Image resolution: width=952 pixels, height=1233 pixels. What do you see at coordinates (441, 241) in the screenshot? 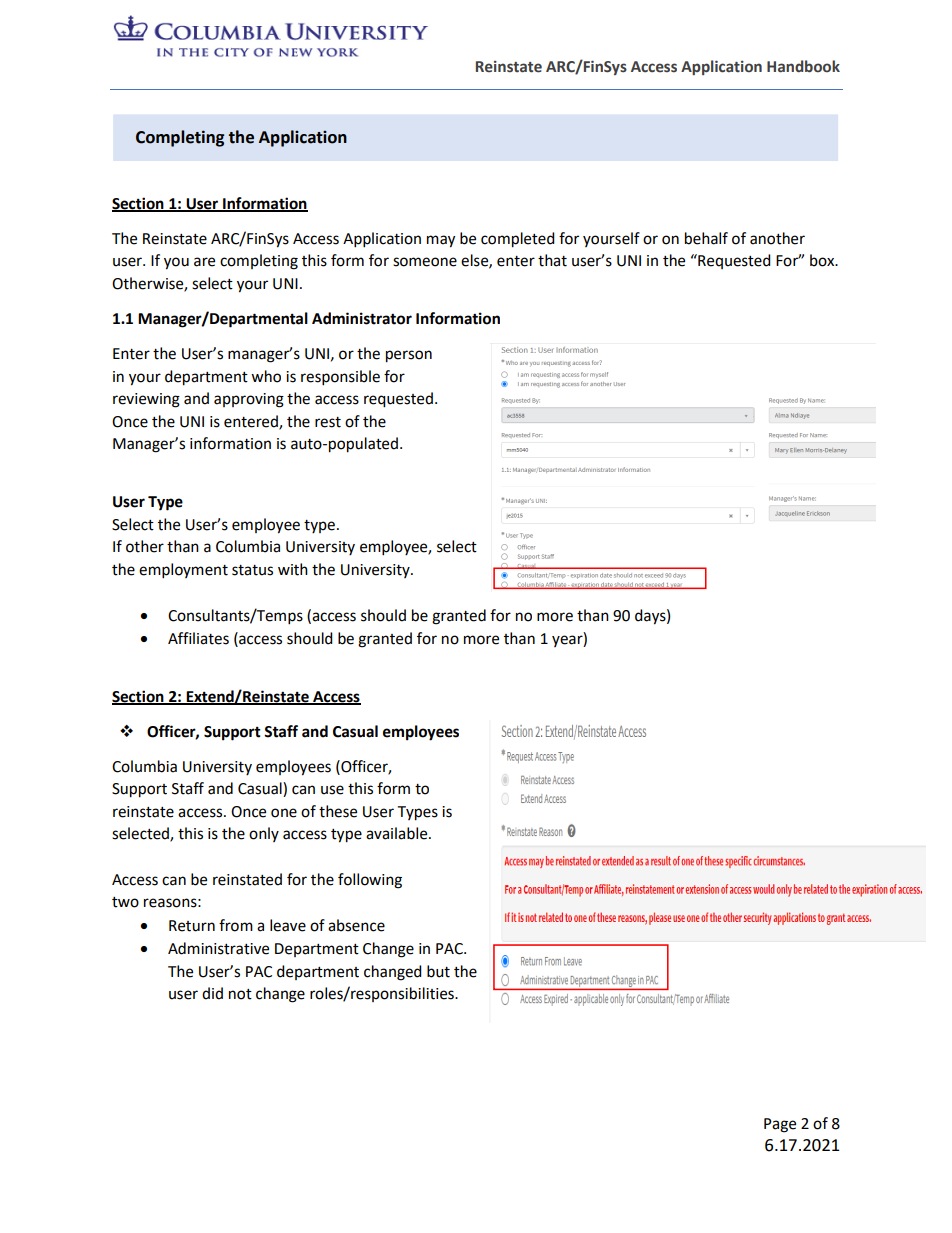
I see `may` at bounding box center [441, 241].
